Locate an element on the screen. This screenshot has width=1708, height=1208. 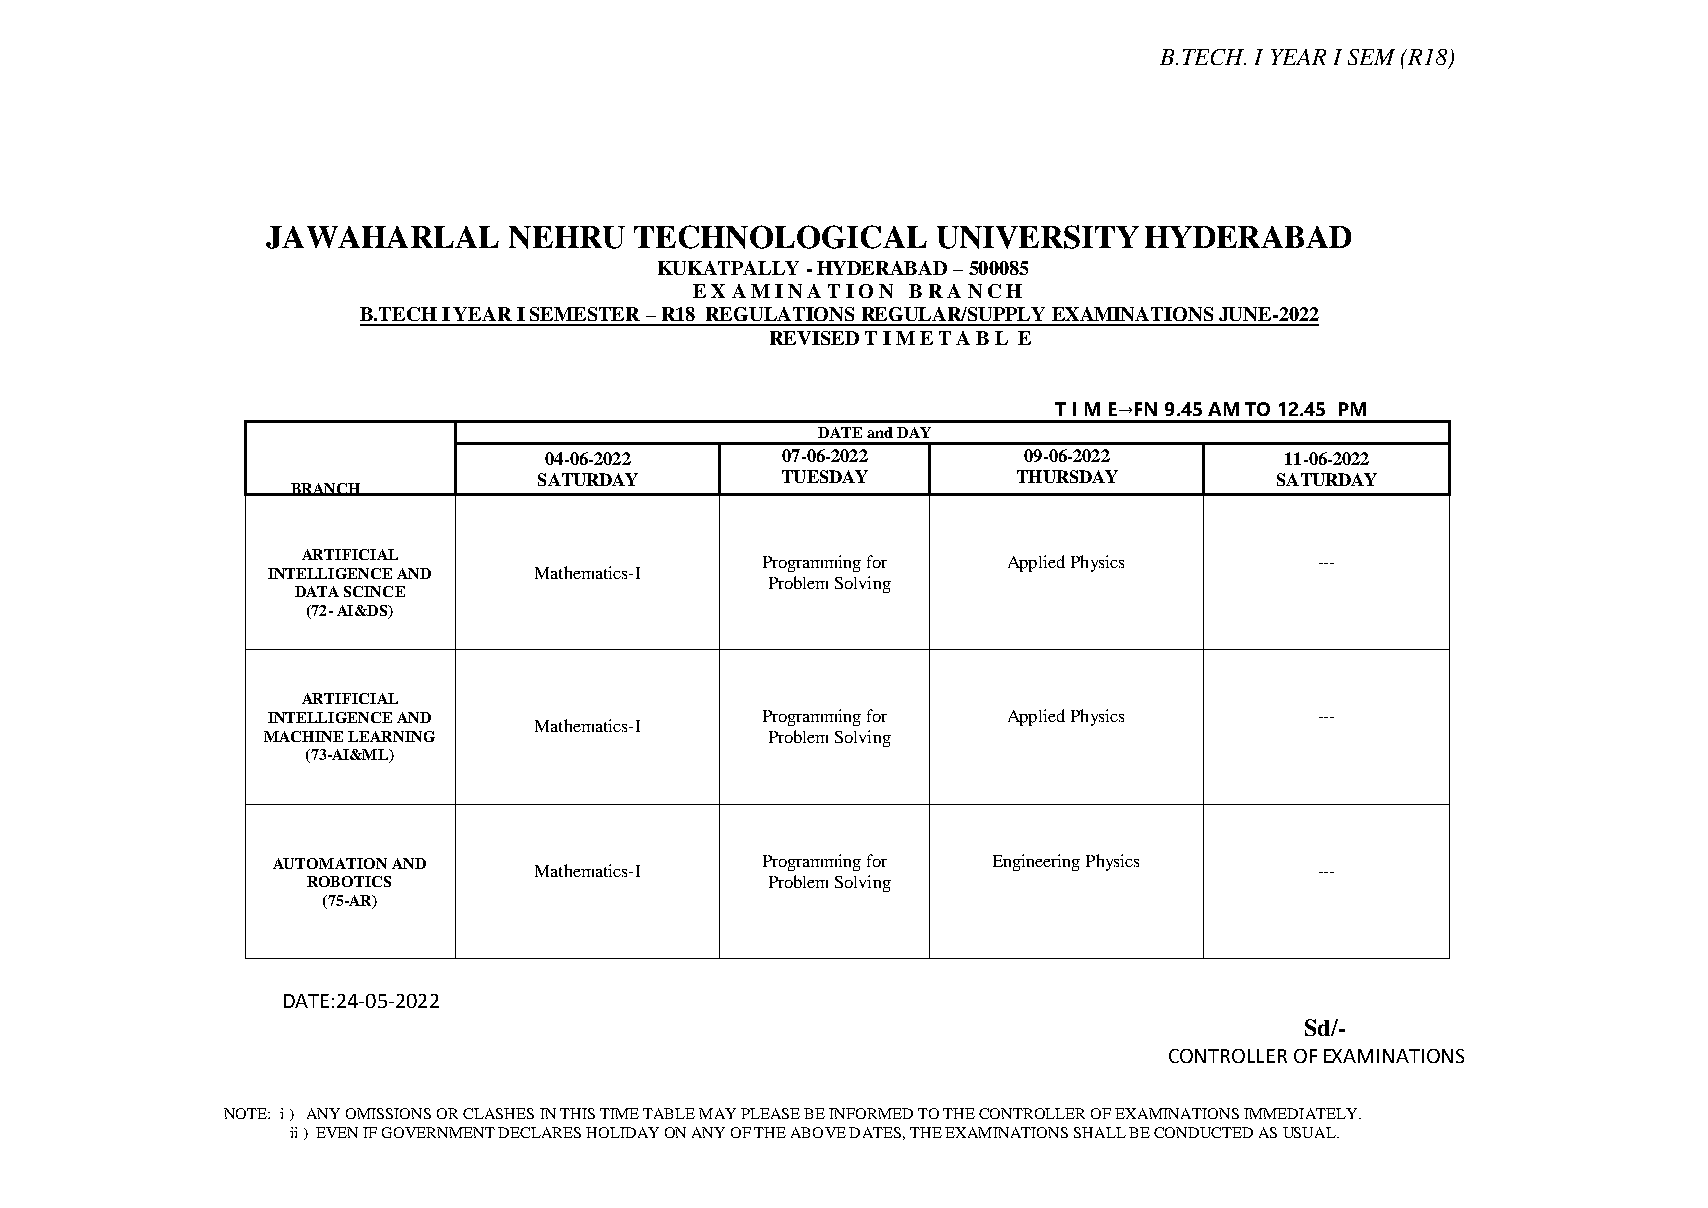
THURSDAY is located at coordinates (1067, 476).
